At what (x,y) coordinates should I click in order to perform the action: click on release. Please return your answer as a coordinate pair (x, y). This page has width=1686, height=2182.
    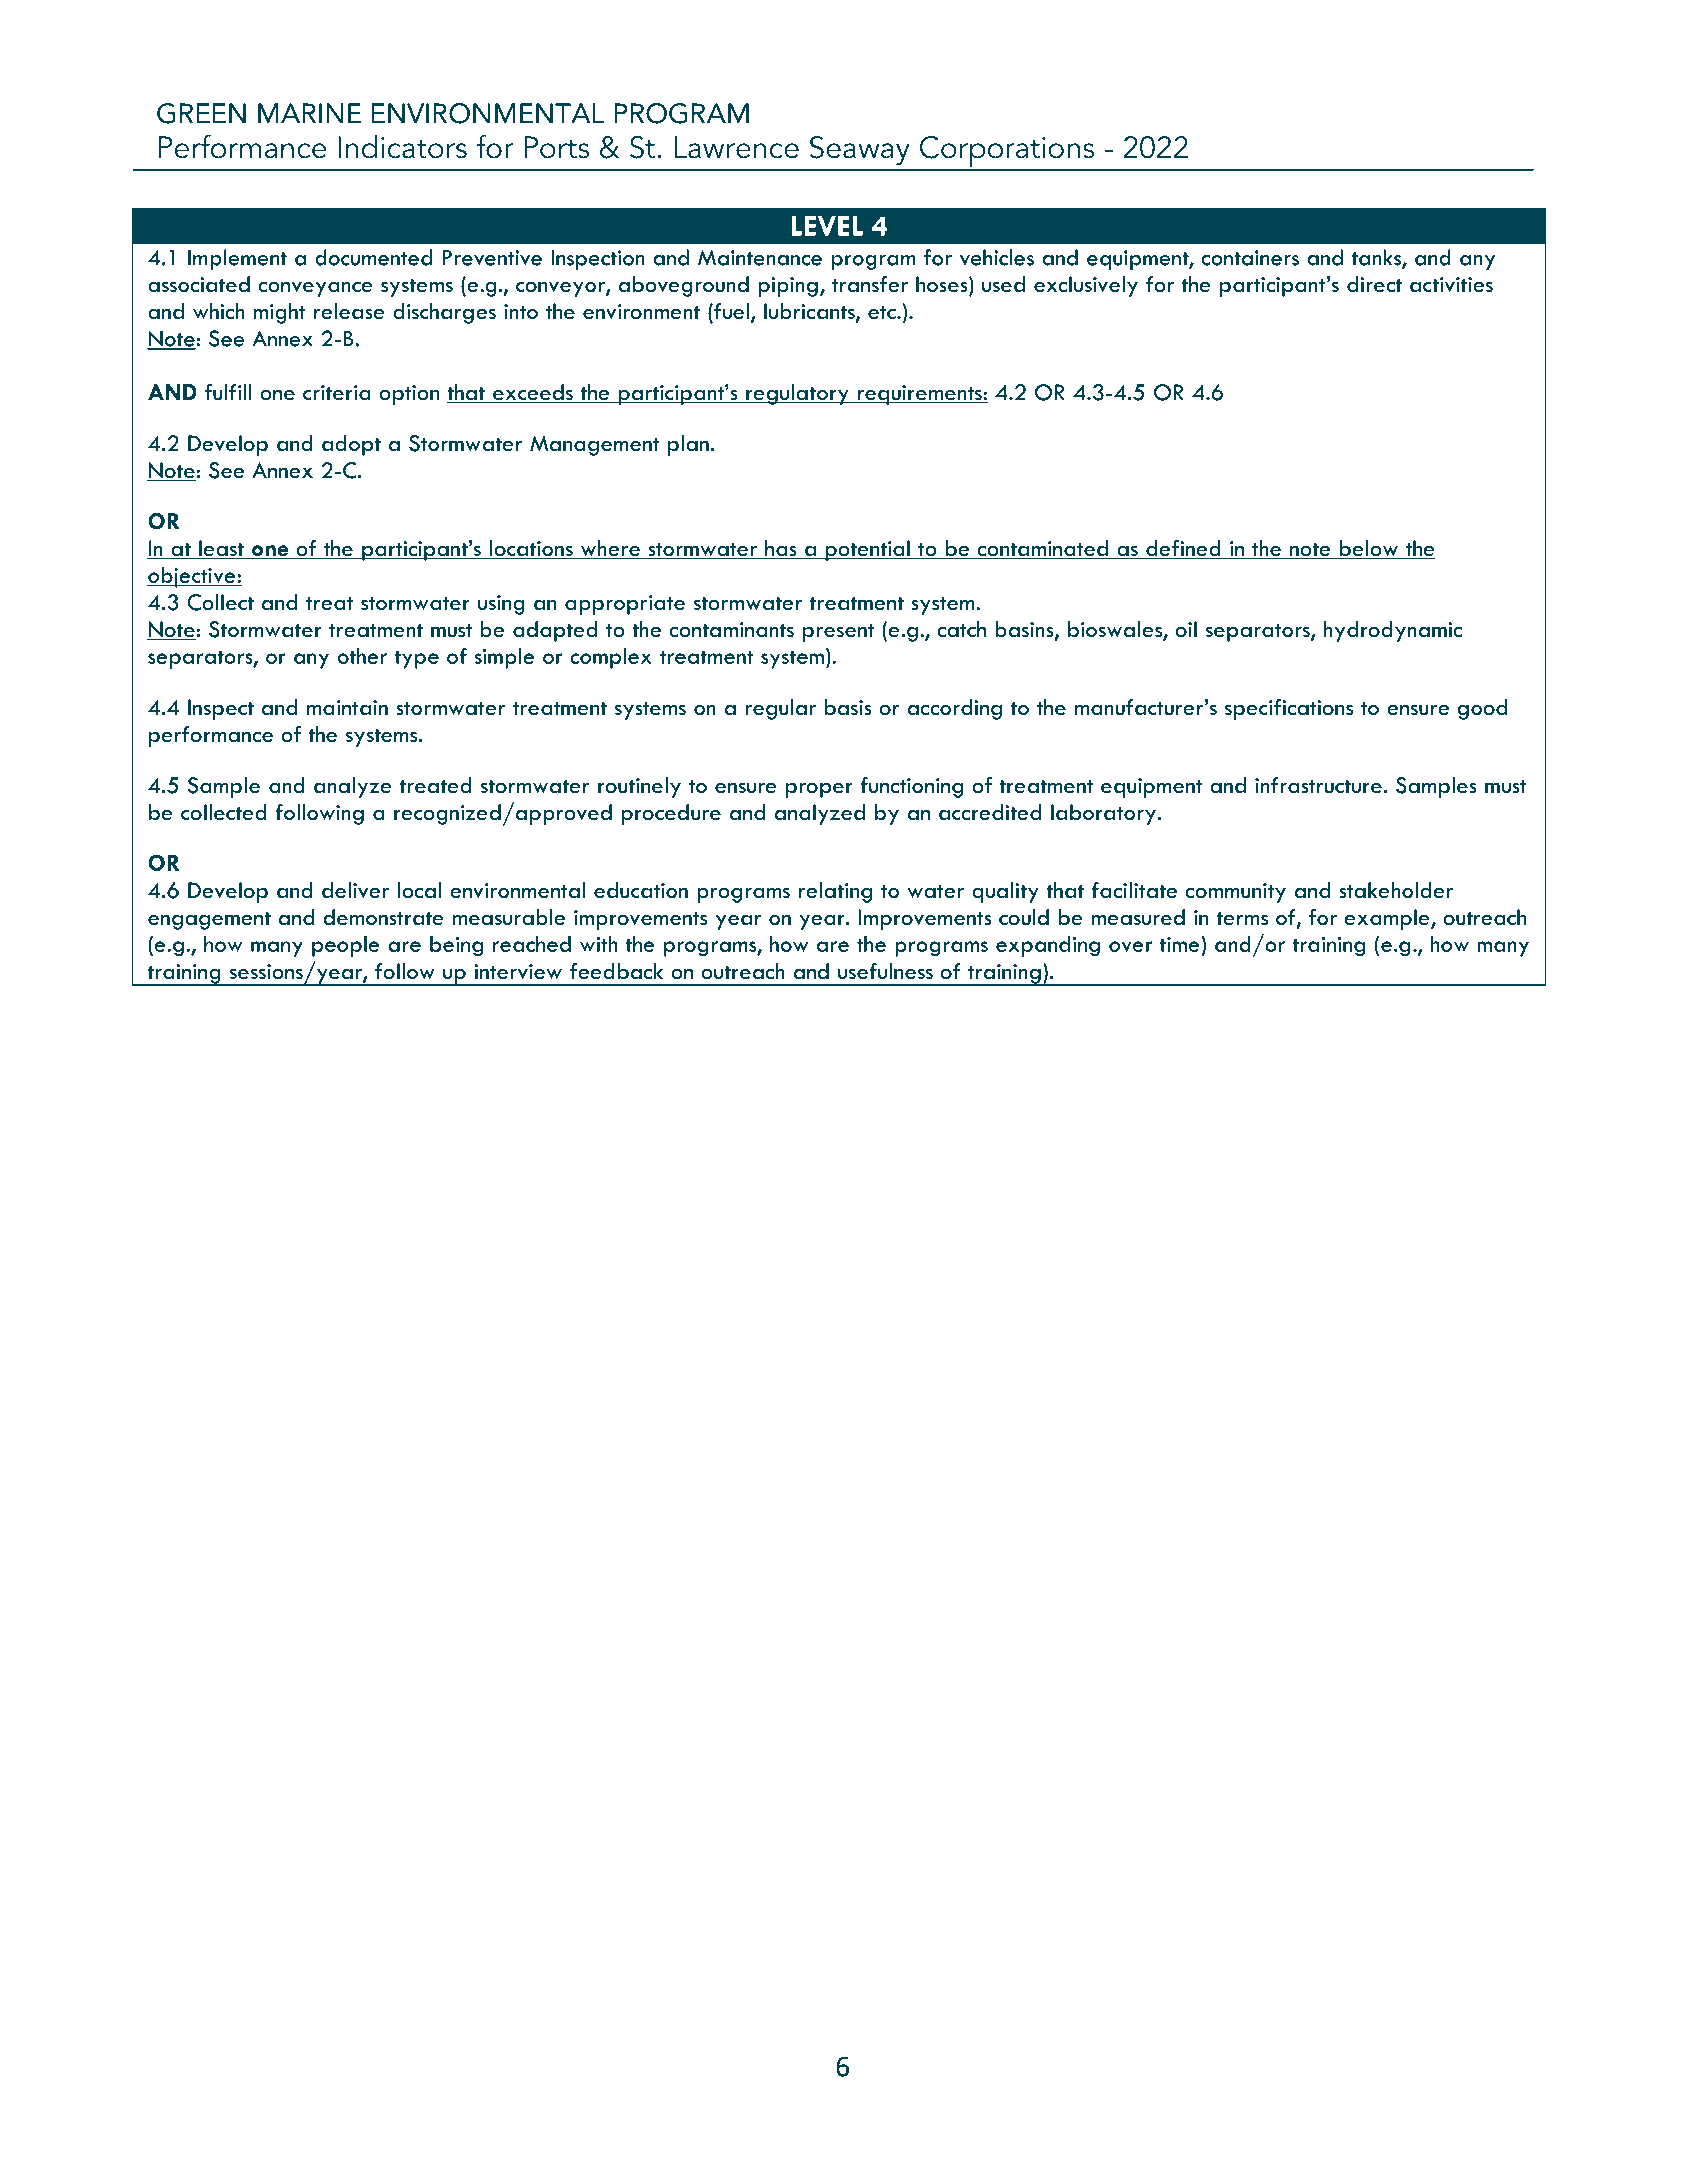
    Looking at the image, I should click on (349, 311).
